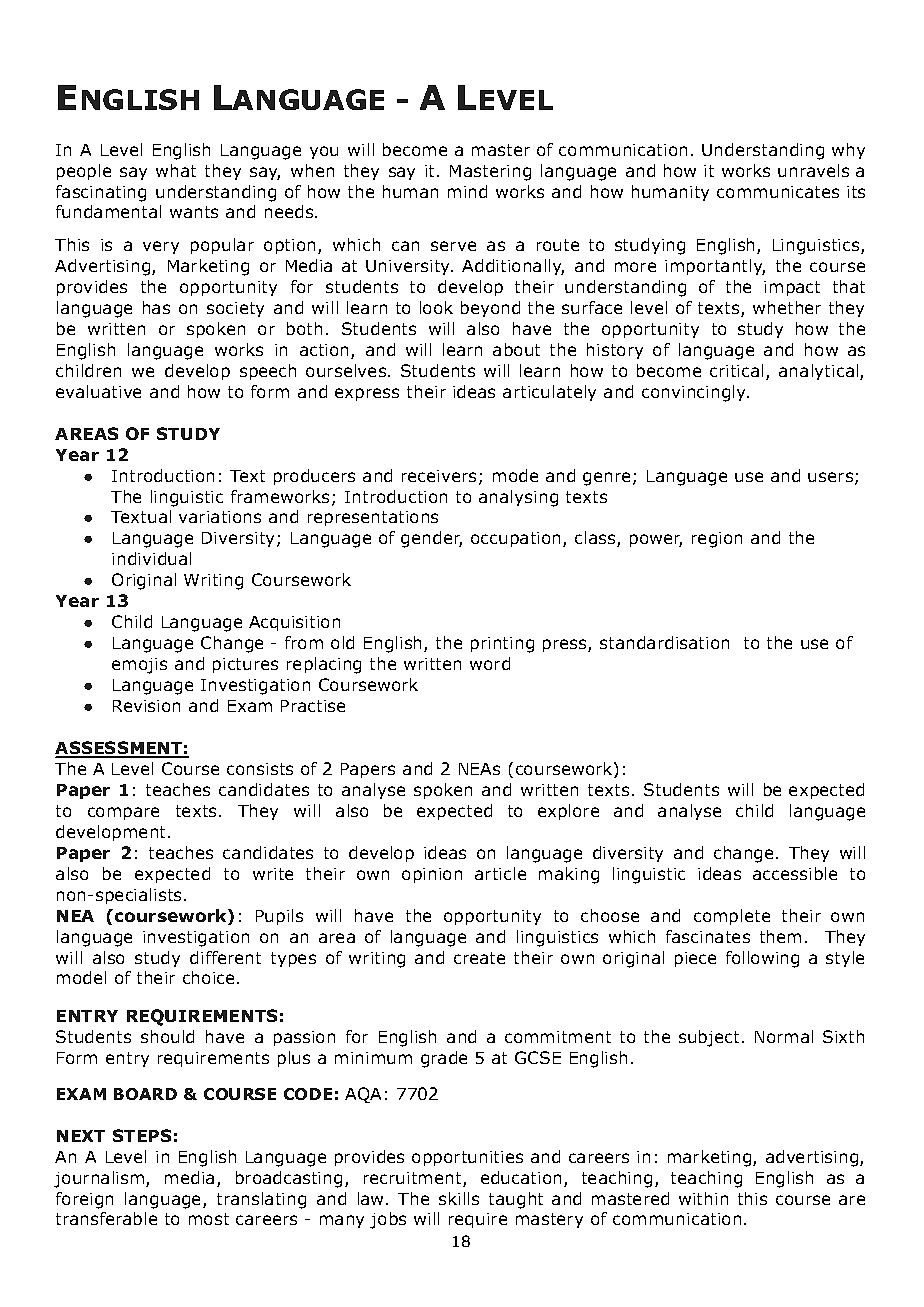  What do you see at coordinates (225, 957) in the page?
I see `different` at bounding box center [225, 957].
